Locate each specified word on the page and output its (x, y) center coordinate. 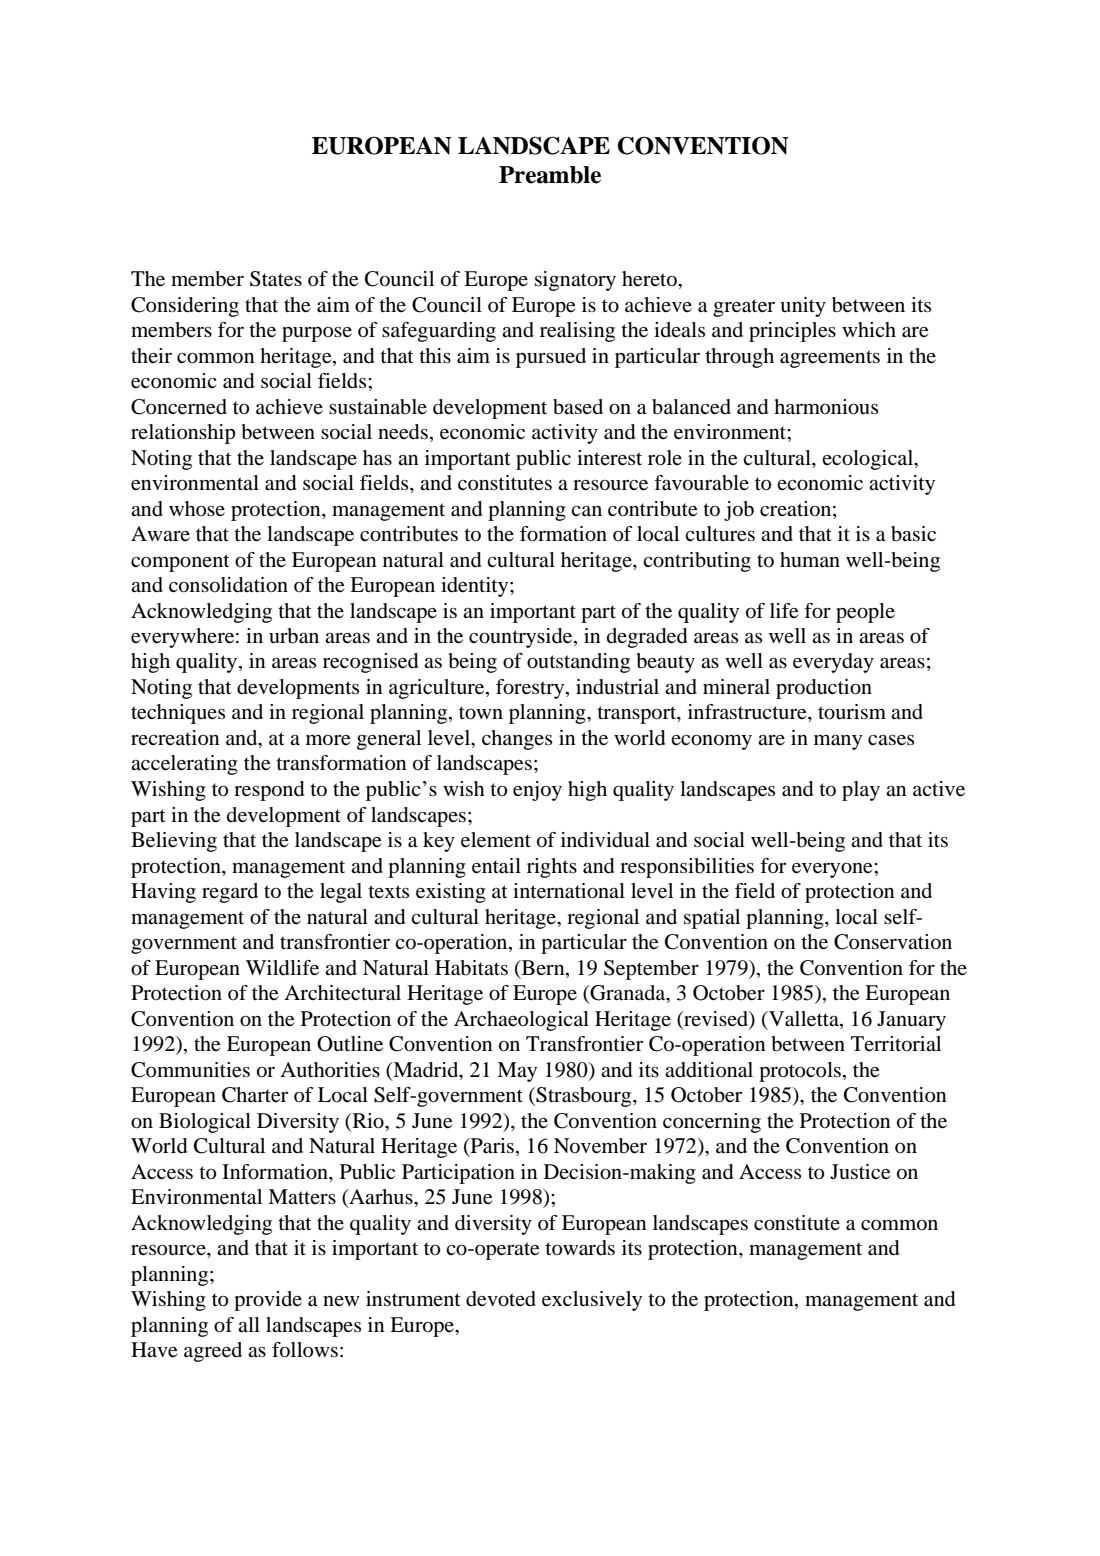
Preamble (550, 175)
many (838, 742)
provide (268, 1301)
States (276, 279)
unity (803, 307)
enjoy (537, 791)
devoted (501, 1299)
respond (269, 791)
